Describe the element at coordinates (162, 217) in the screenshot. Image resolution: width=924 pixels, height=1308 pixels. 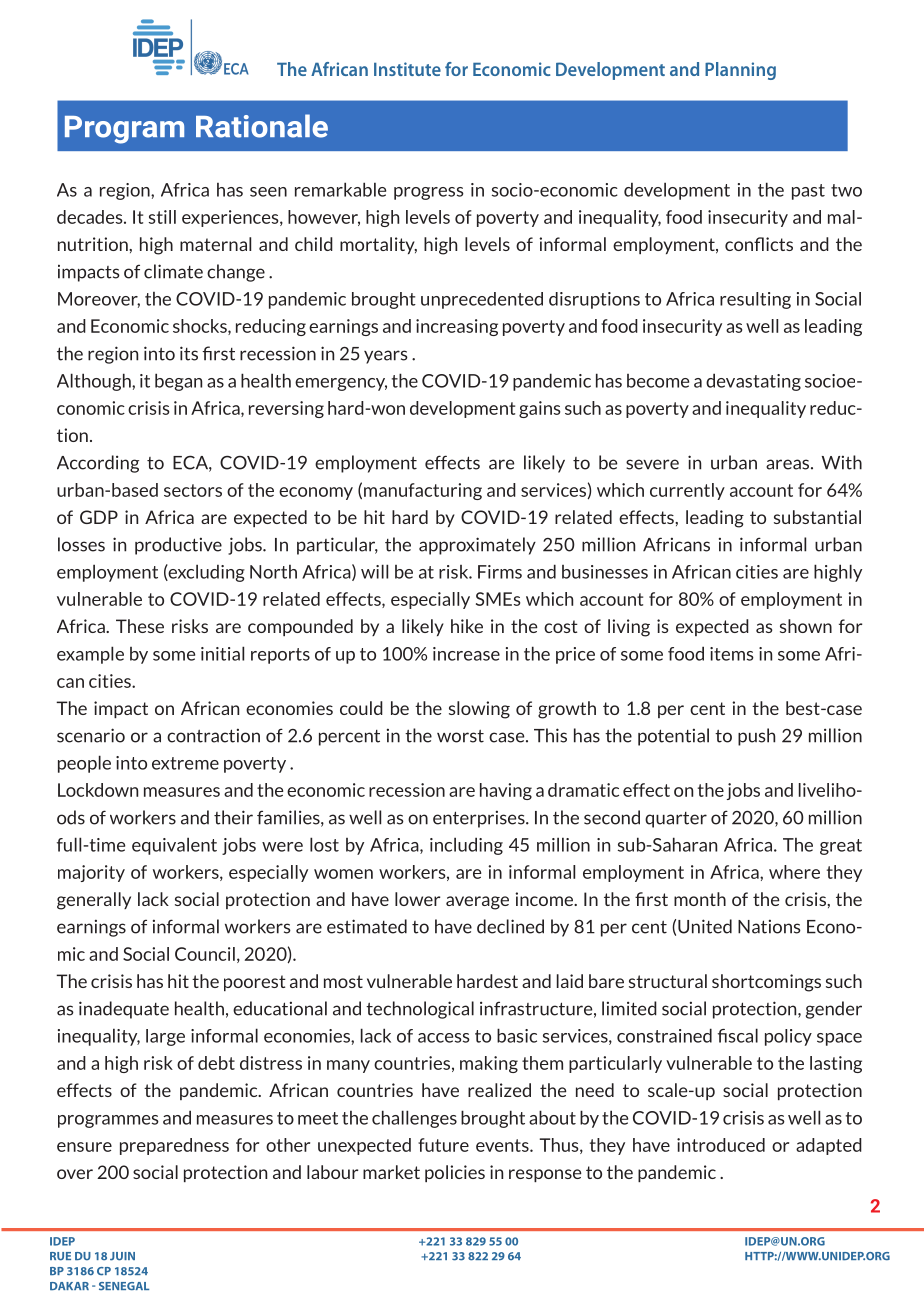
I see `still` at that location.
